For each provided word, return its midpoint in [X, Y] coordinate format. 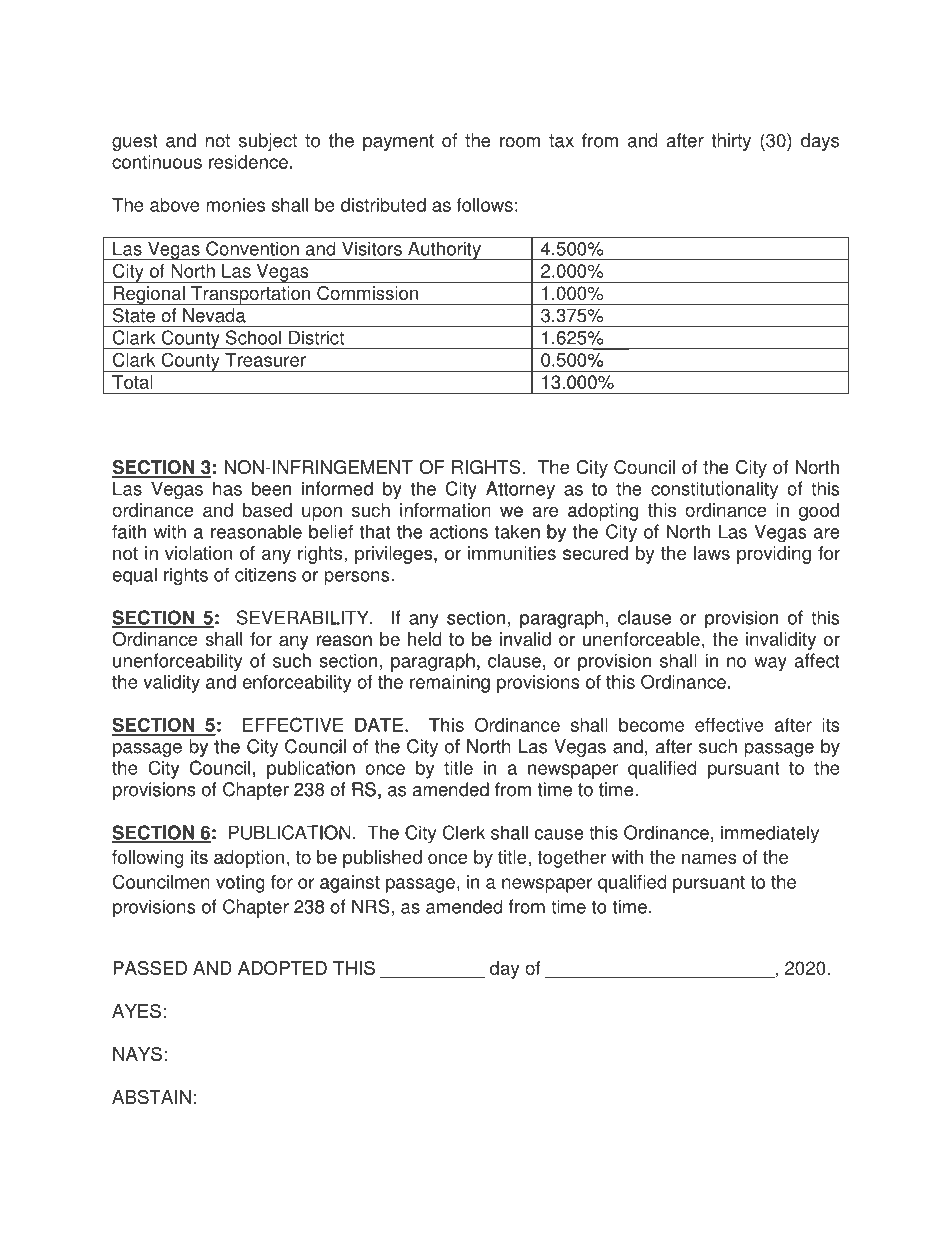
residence [248, 162]
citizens [265, 574]
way [770, 664]
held [426, 638]
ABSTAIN [151, 1097]
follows [485, 205]
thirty [731, 142]
